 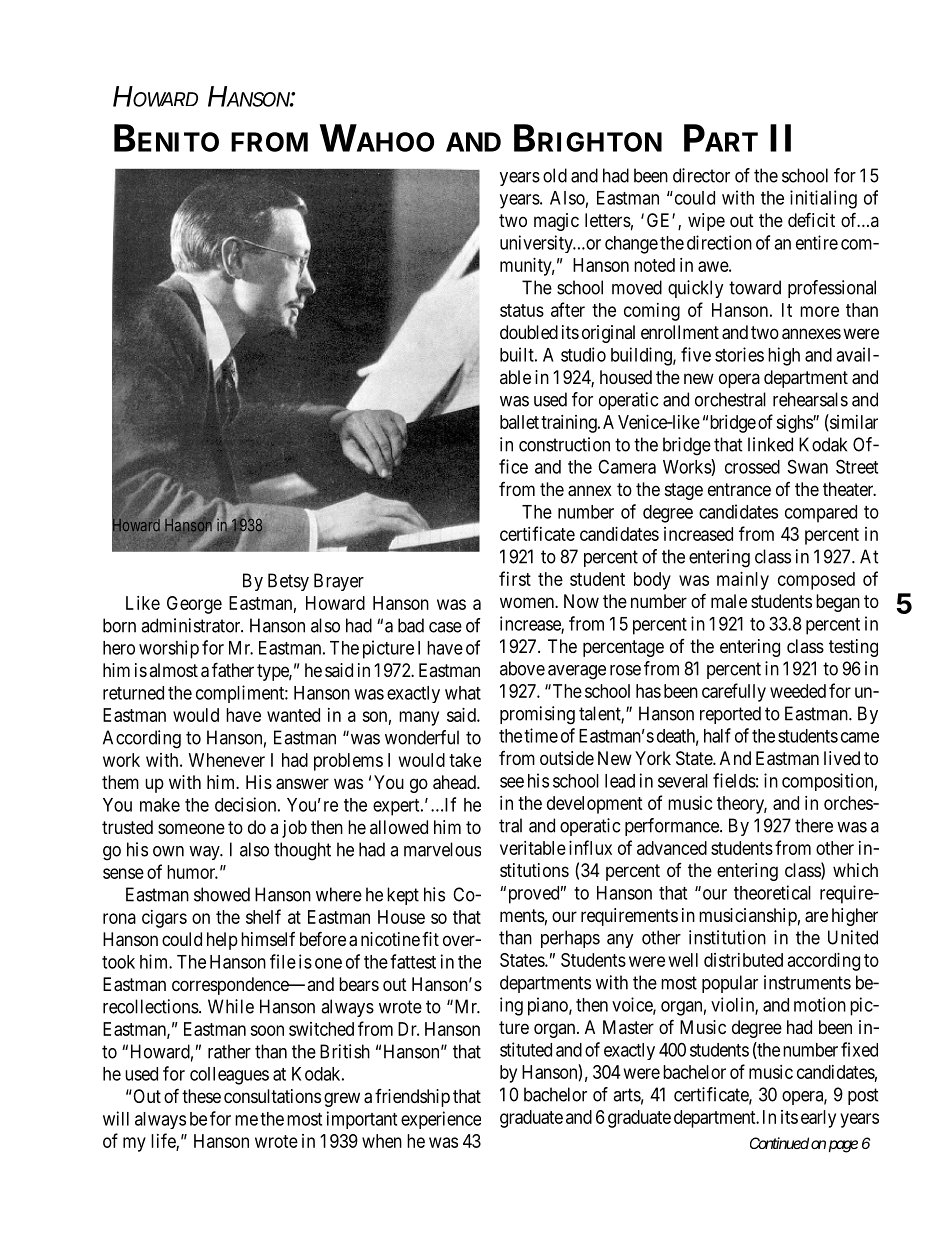 I want to click on deficit, so click(x=811, y=219).
